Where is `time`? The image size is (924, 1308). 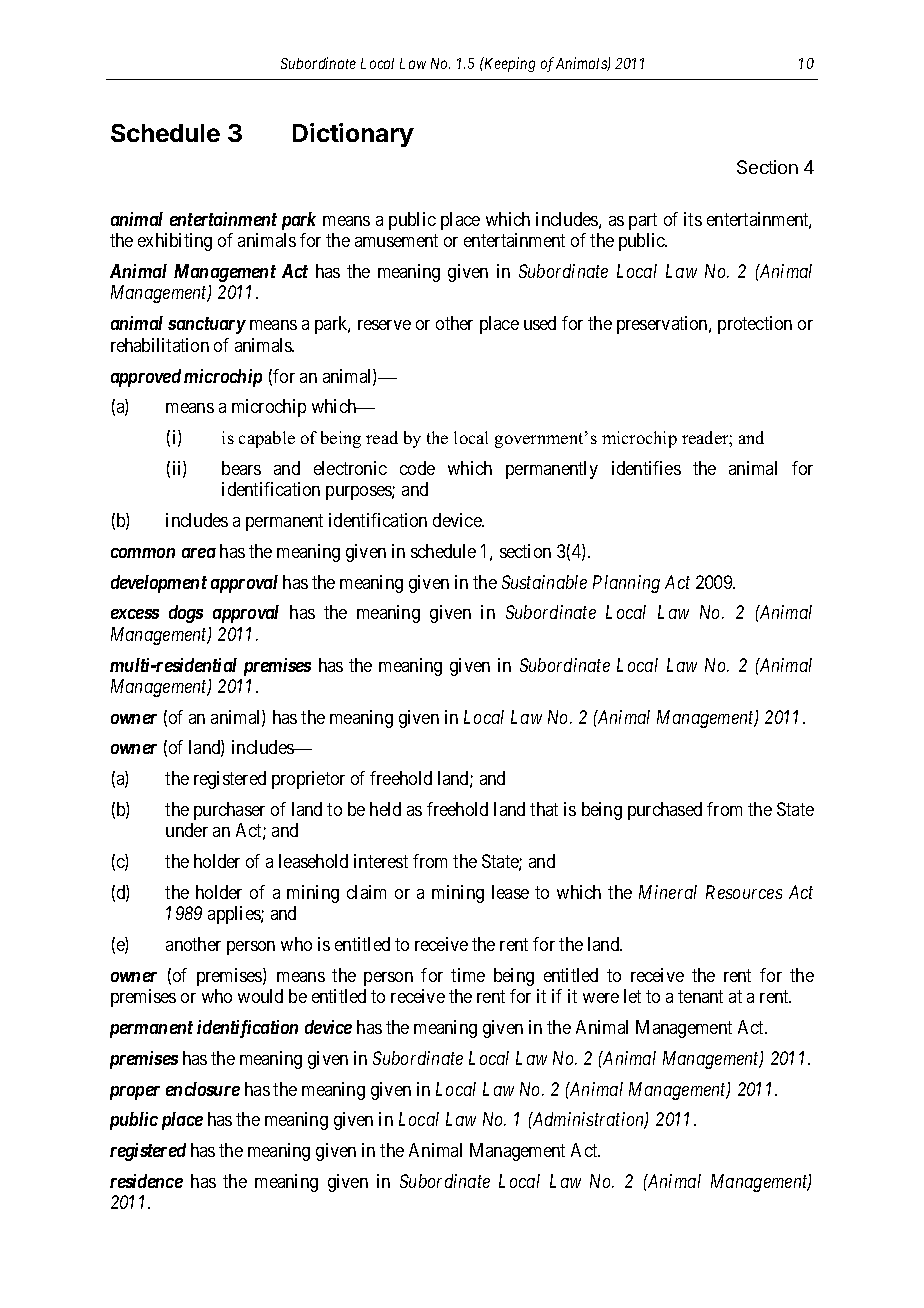 time is located at coordinates (468, 975).
